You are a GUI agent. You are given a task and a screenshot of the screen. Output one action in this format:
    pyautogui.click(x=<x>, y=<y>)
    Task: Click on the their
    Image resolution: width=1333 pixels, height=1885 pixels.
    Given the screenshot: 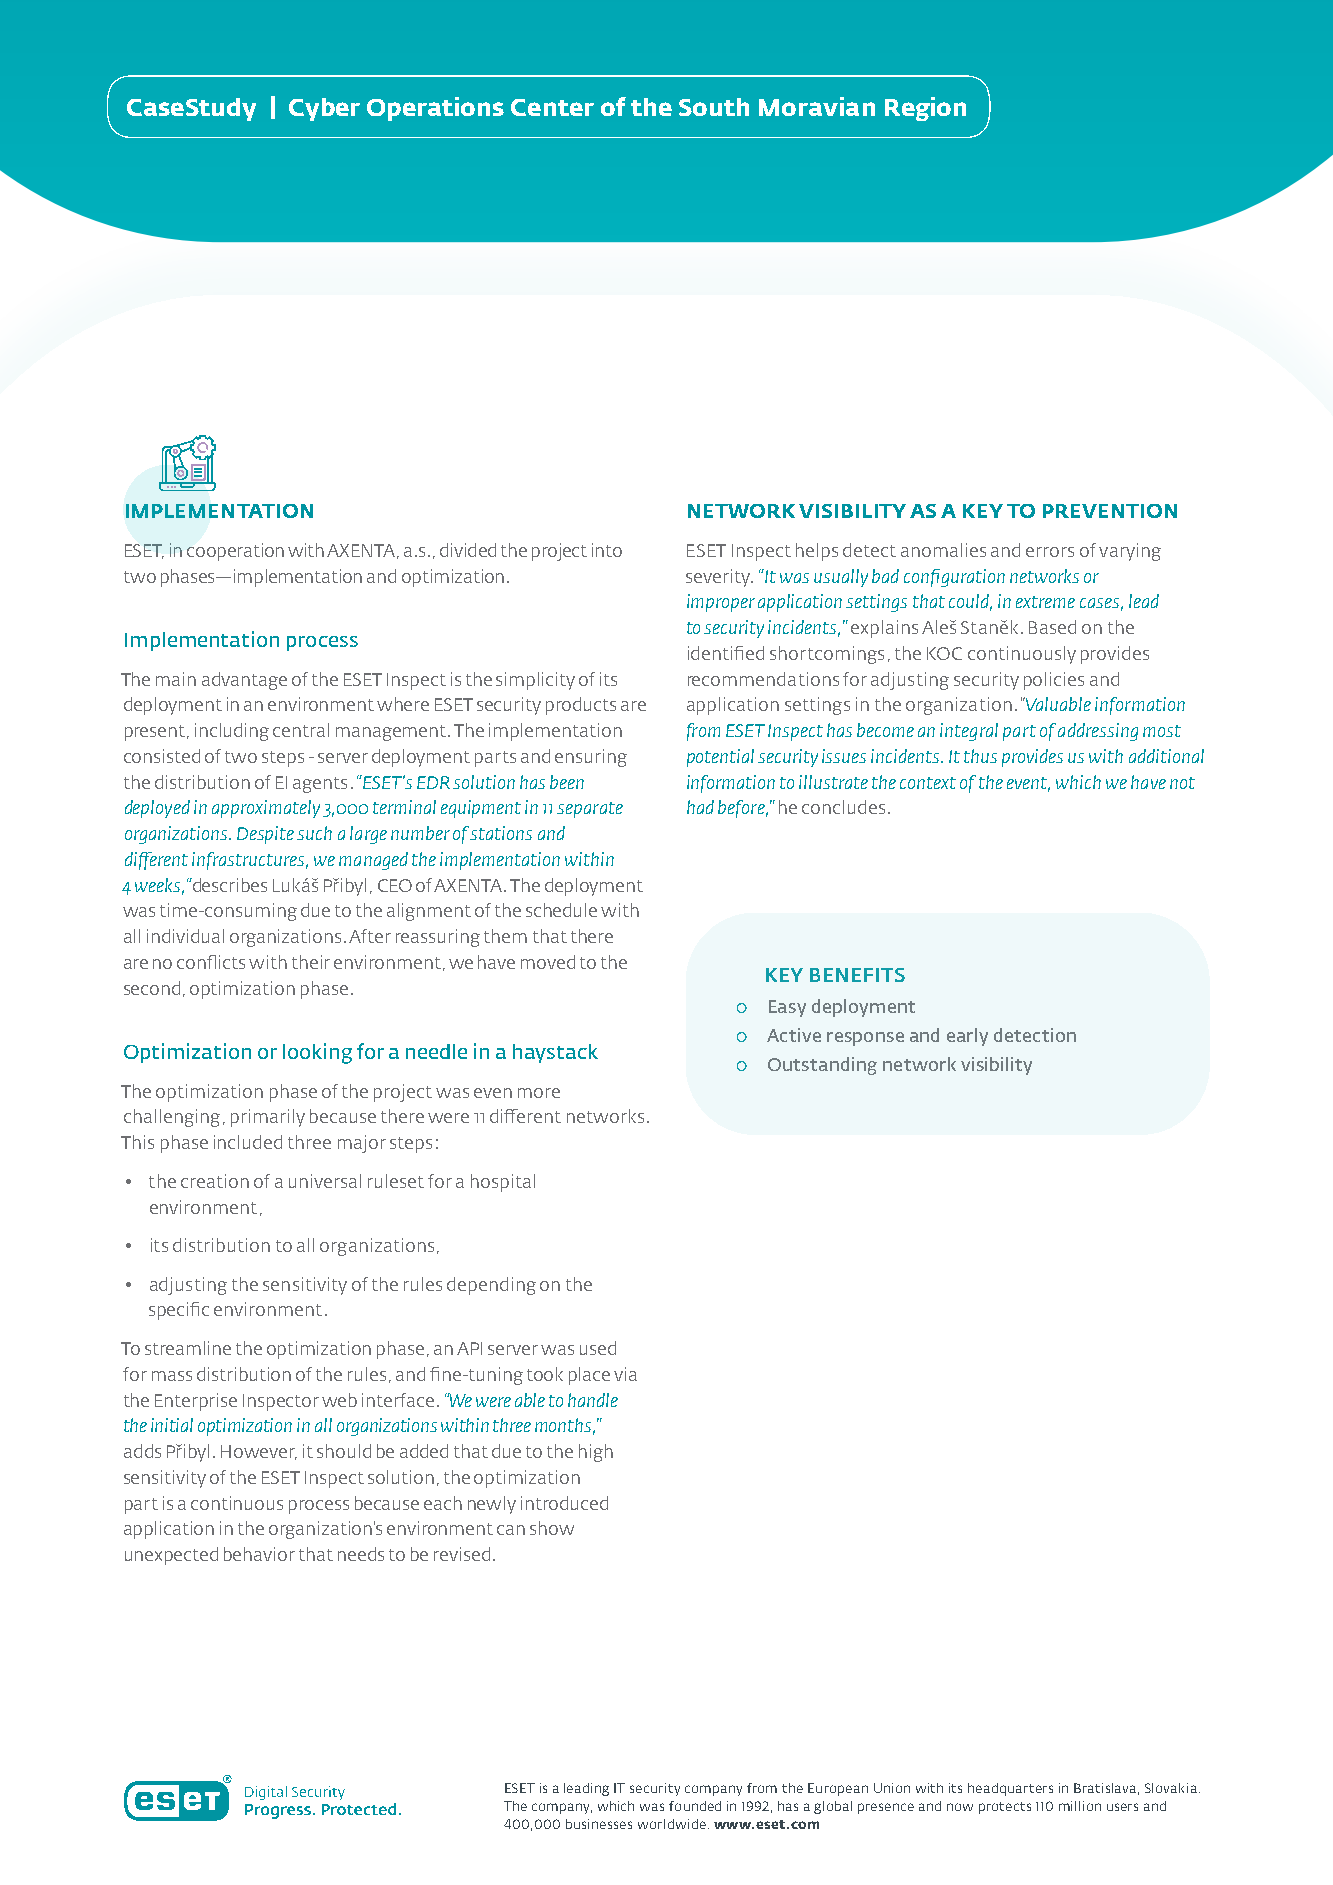 What is the action you would take?
    pyautogui.click(x=311, y=962)
